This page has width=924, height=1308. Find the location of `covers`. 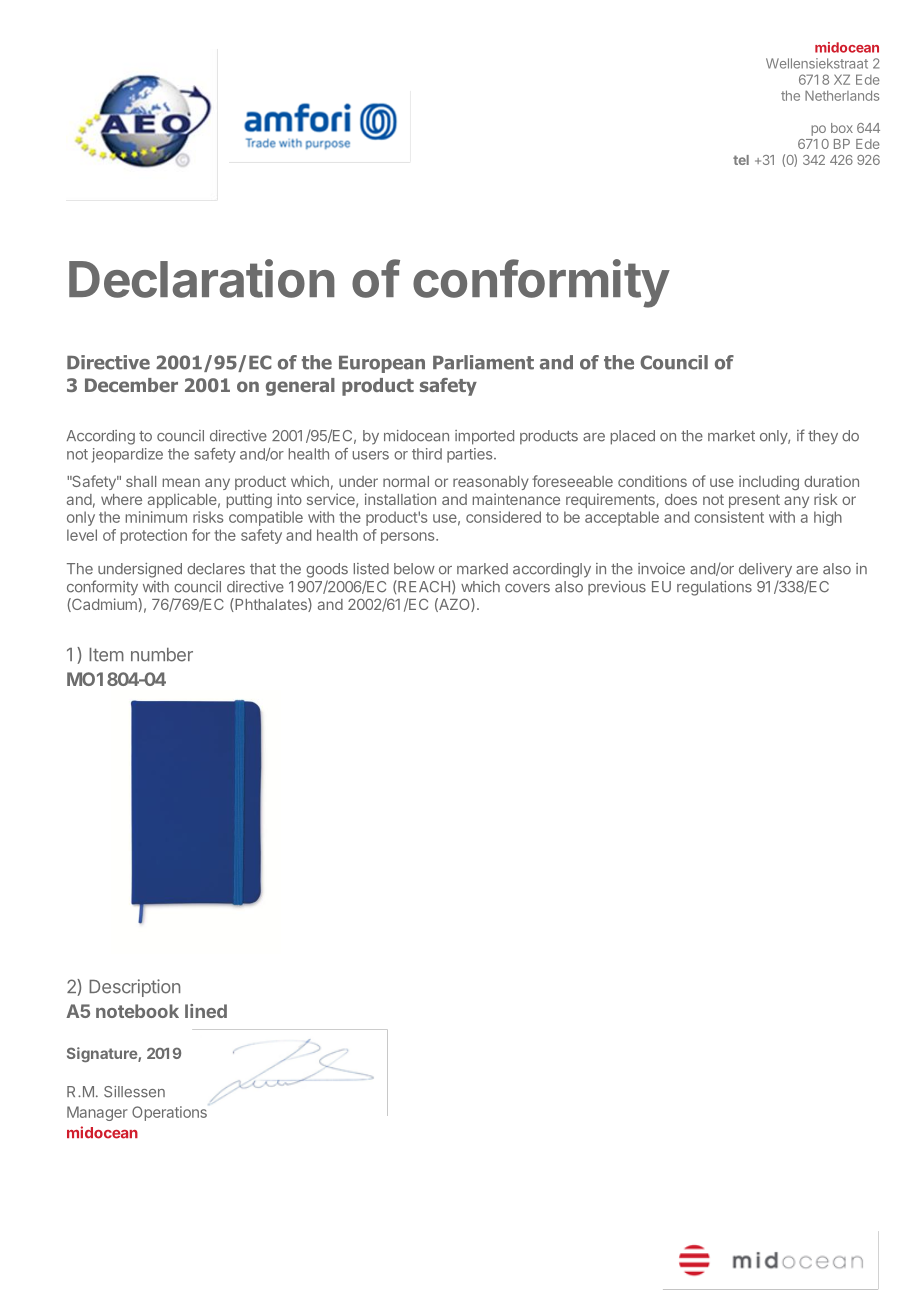

covers is located at coordinates (527, 588).
